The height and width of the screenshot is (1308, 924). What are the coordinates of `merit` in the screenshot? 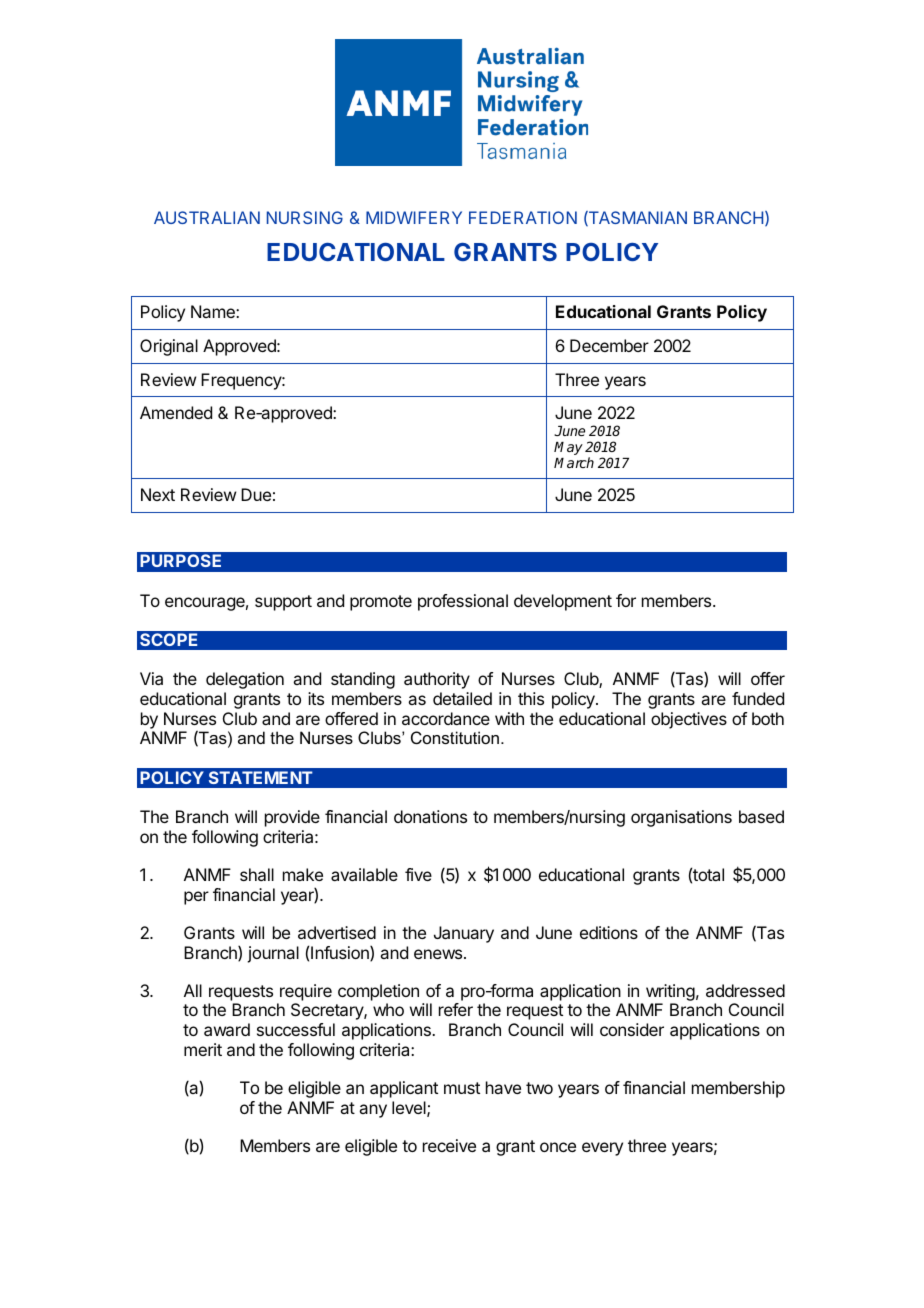 It's located at (203, 1049).
